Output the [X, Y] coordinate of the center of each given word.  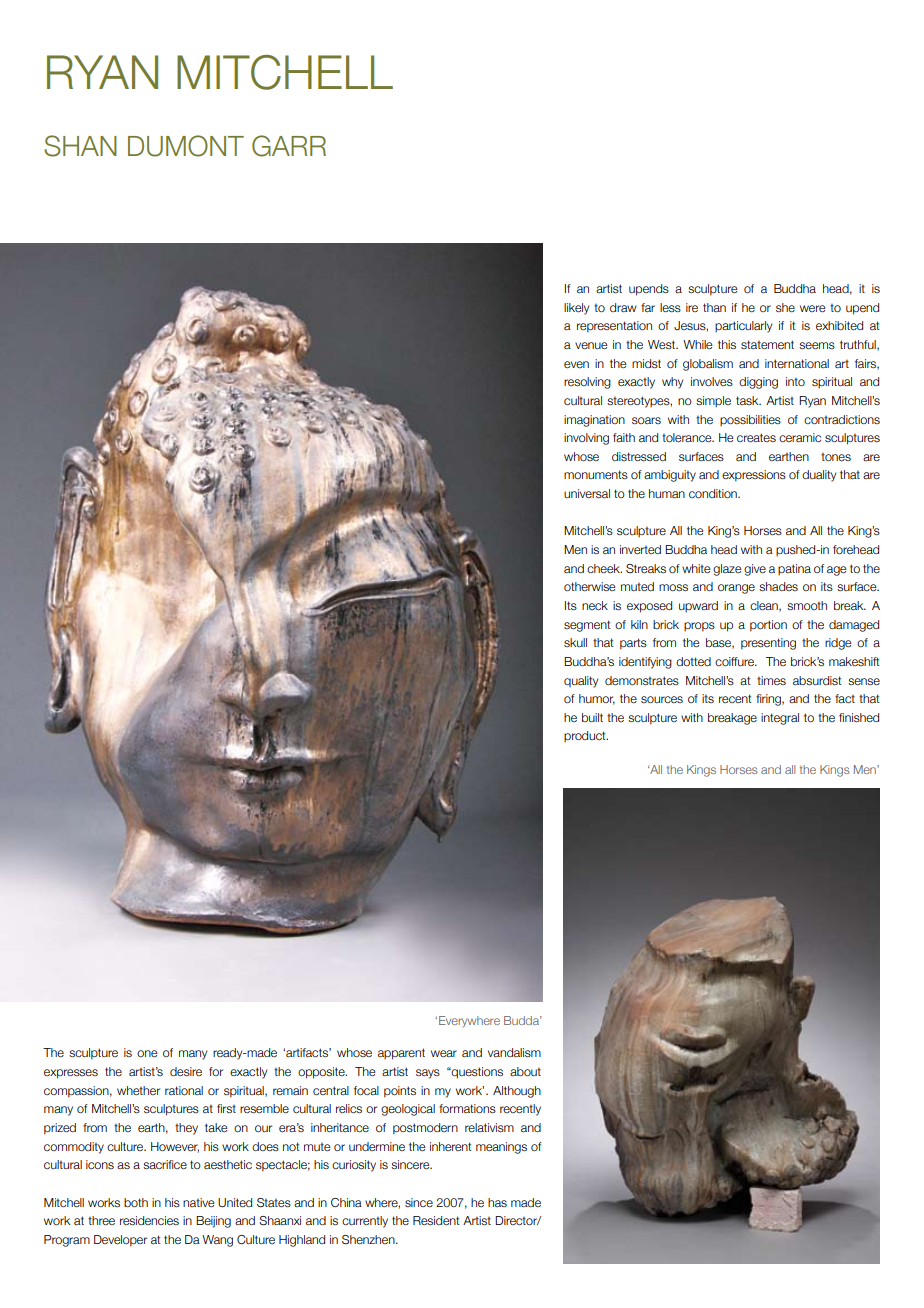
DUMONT [186, 146]
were [813, 308]
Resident [436, 1220]
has [497, 1202]
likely [576, 309]
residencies [149, 1220]
